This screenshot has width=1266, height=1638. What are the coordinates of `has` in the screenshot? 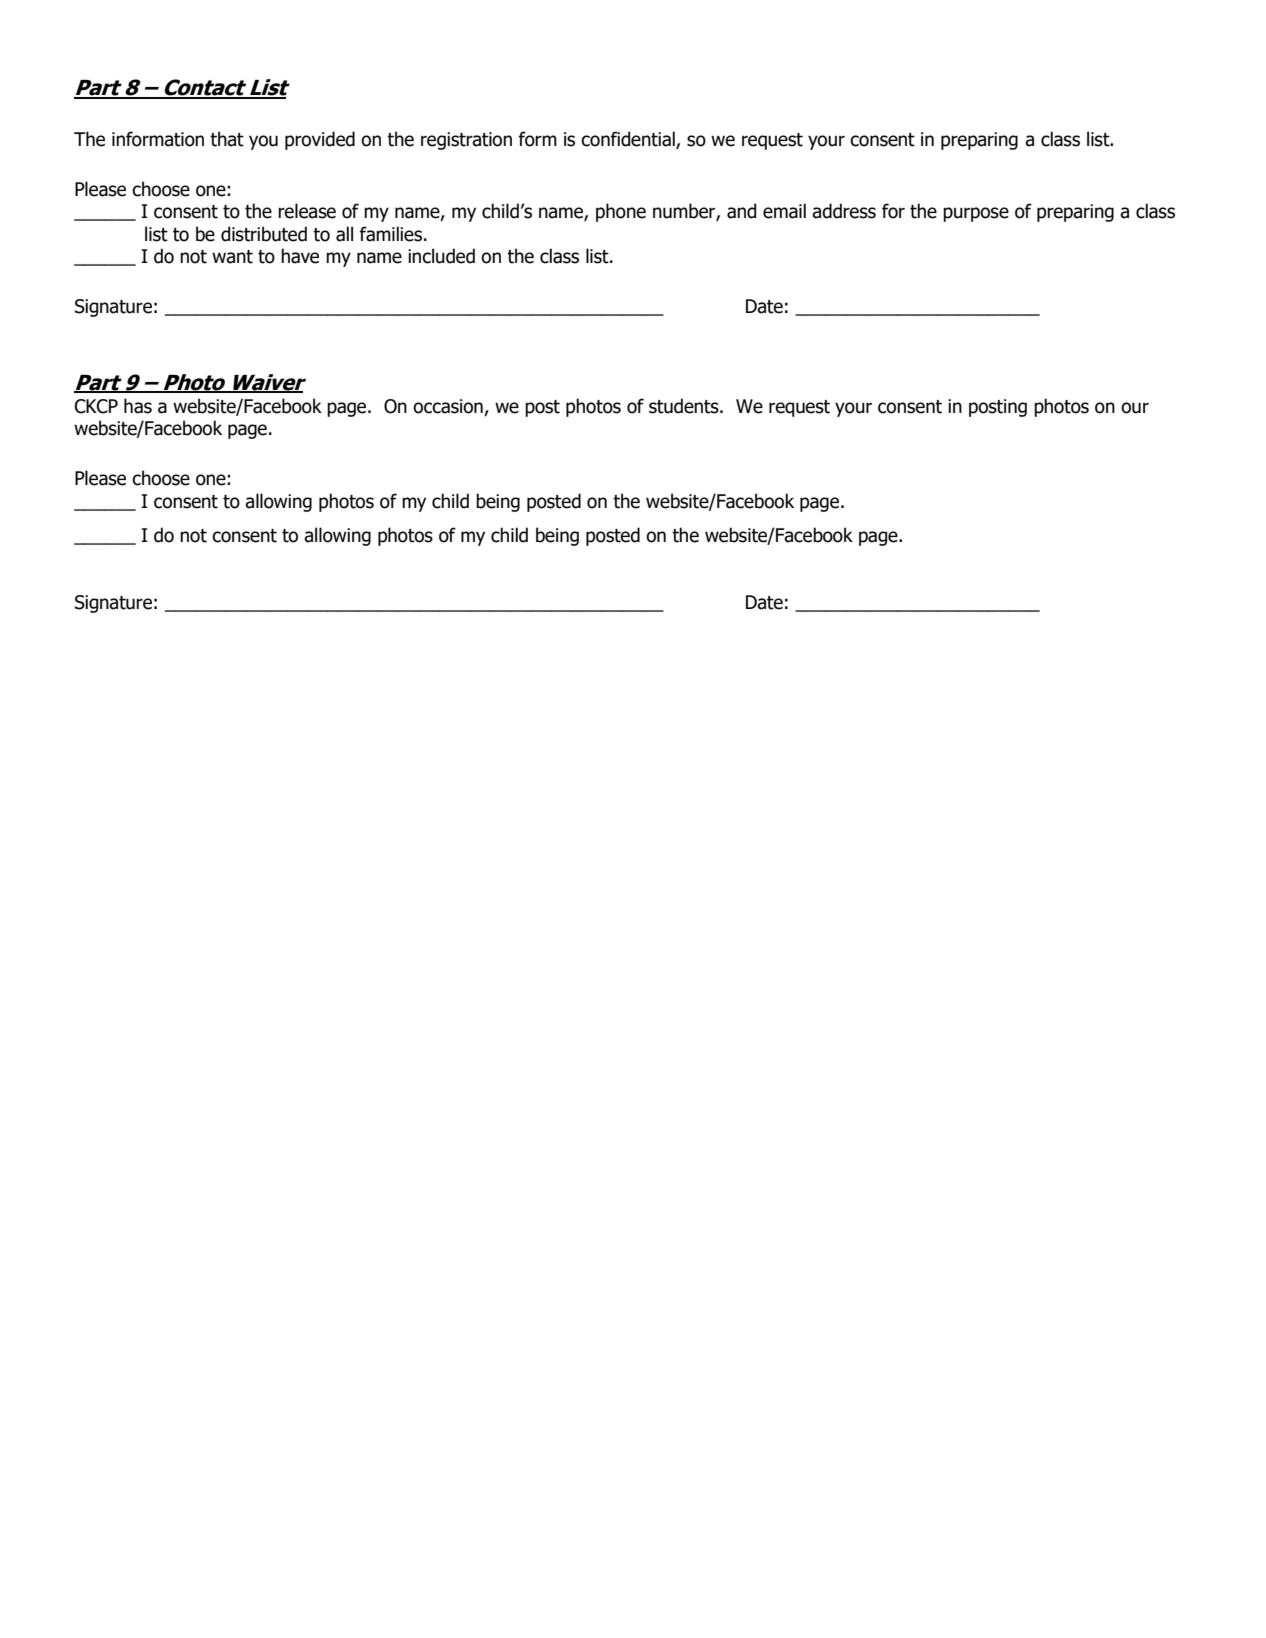 It's located at (138, 406).
